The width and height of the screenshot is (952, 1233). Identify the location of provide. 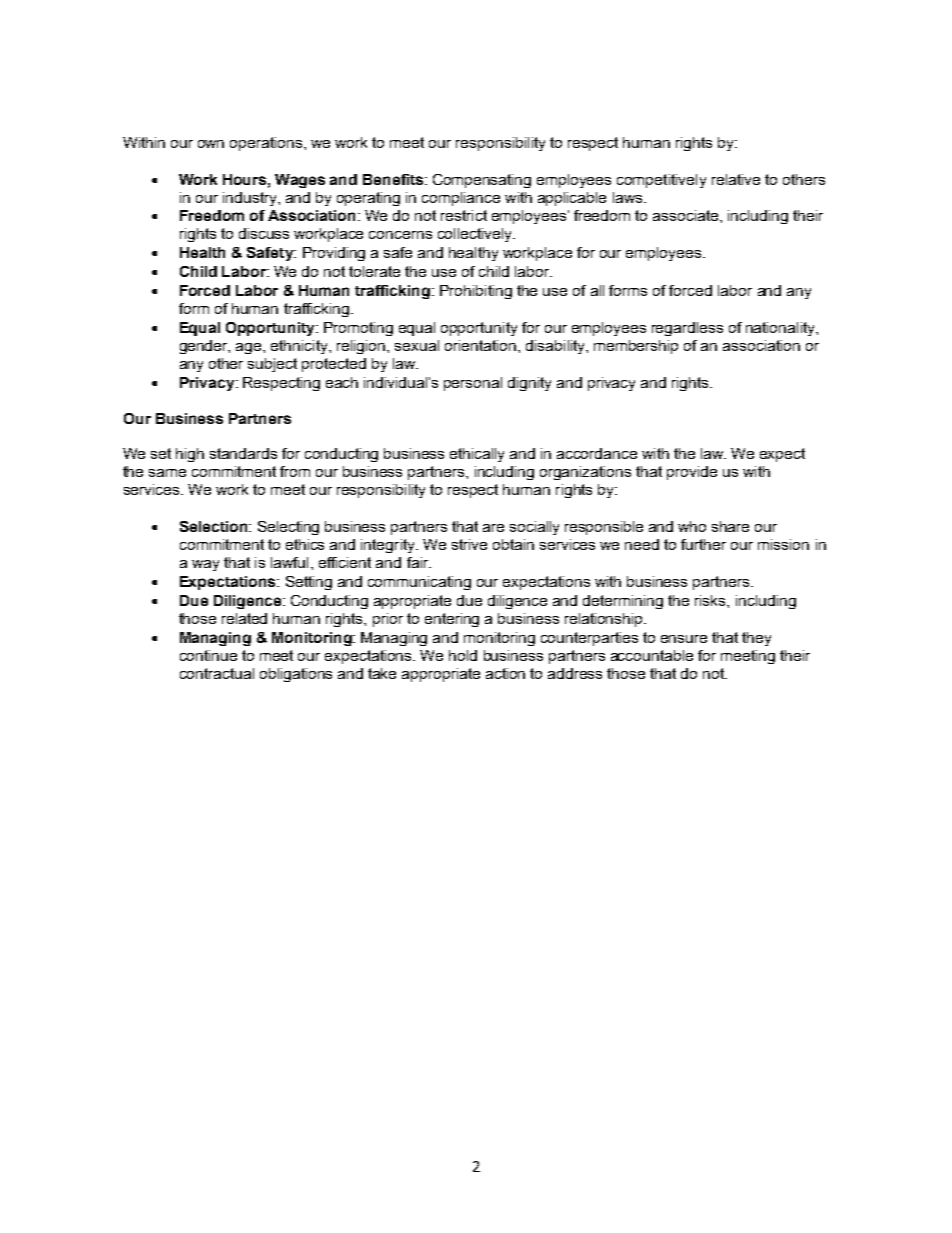
(692, 473).
